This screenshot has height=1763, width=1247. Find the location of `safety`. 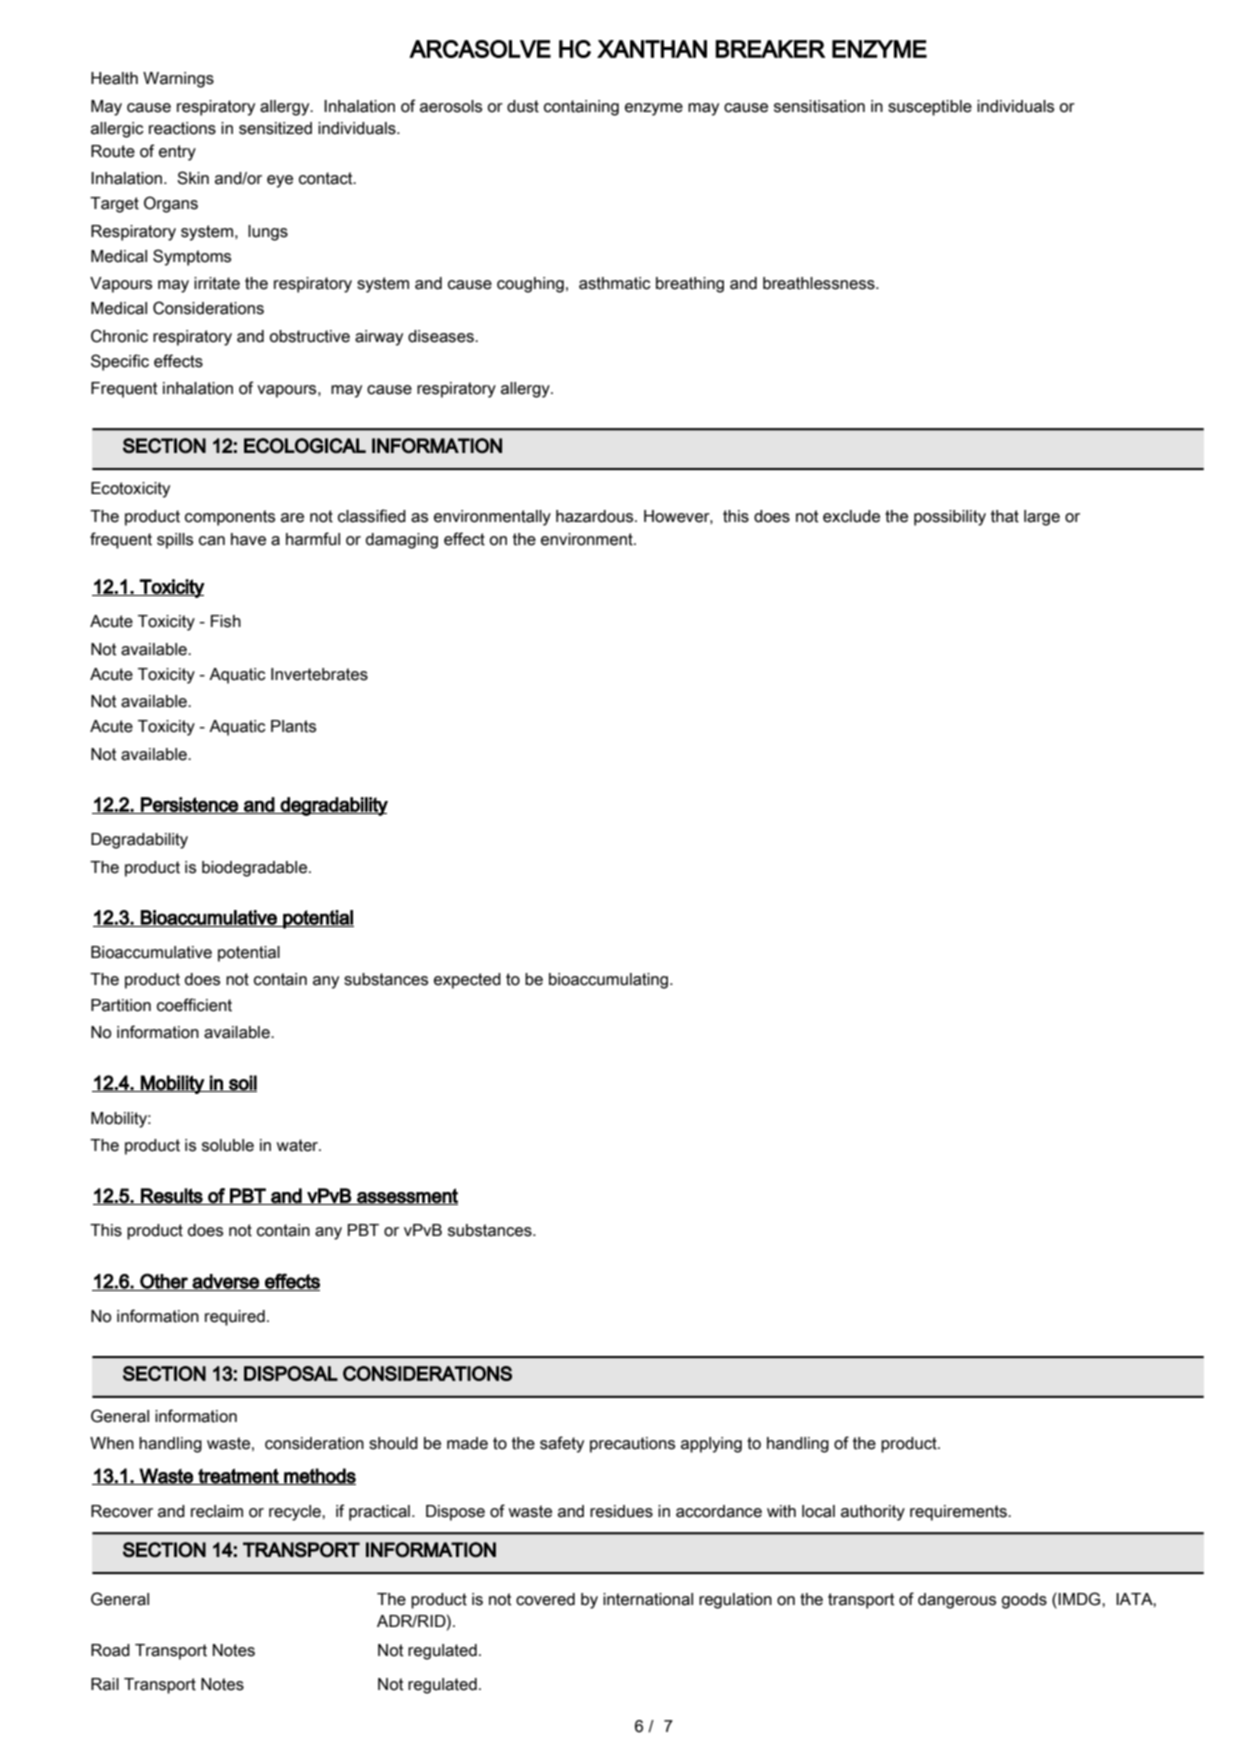

safety is located at coordinates (562, 1444).
